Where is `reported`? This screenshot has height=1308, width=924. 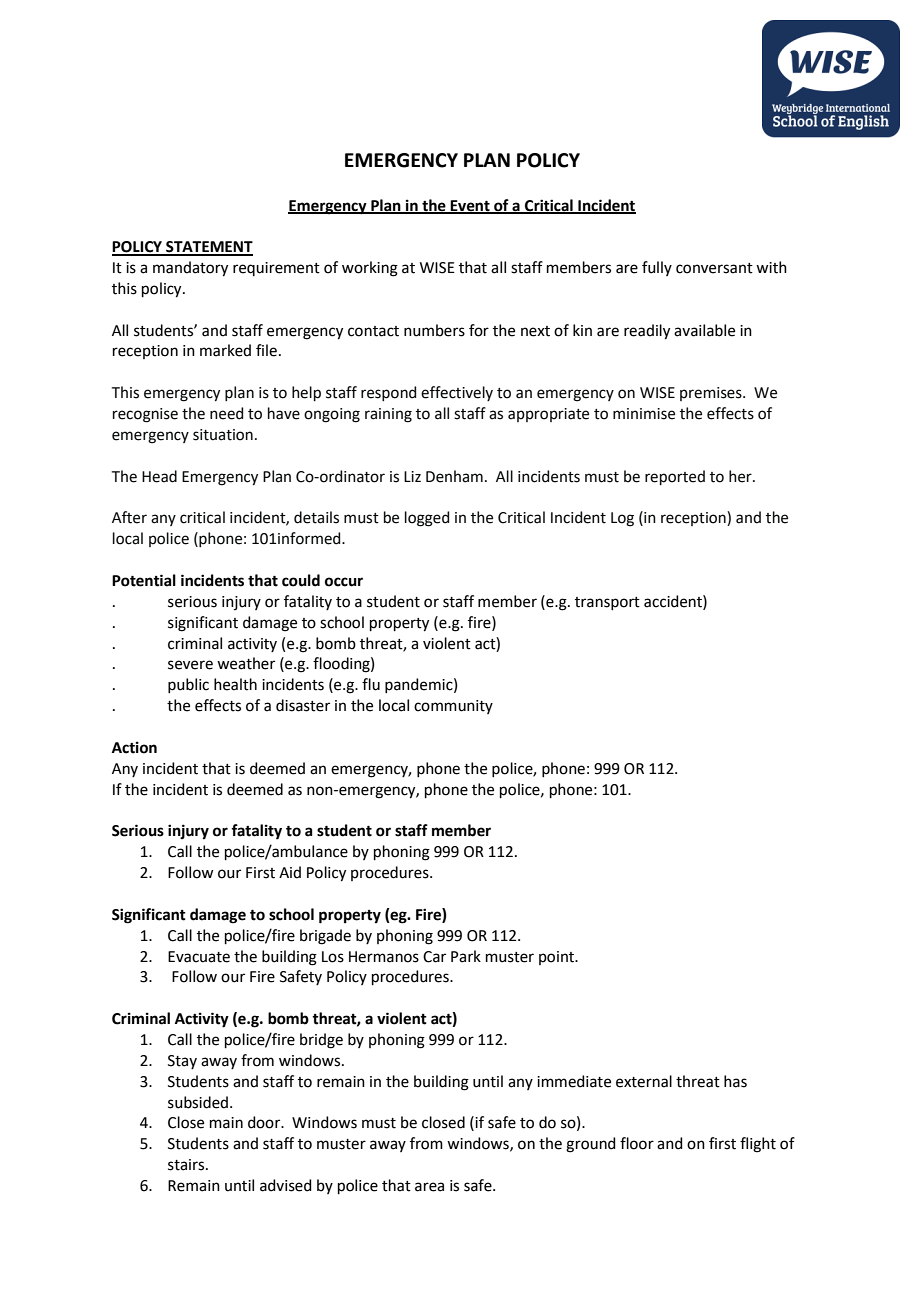
reported is located at coordinates (675, 477).
